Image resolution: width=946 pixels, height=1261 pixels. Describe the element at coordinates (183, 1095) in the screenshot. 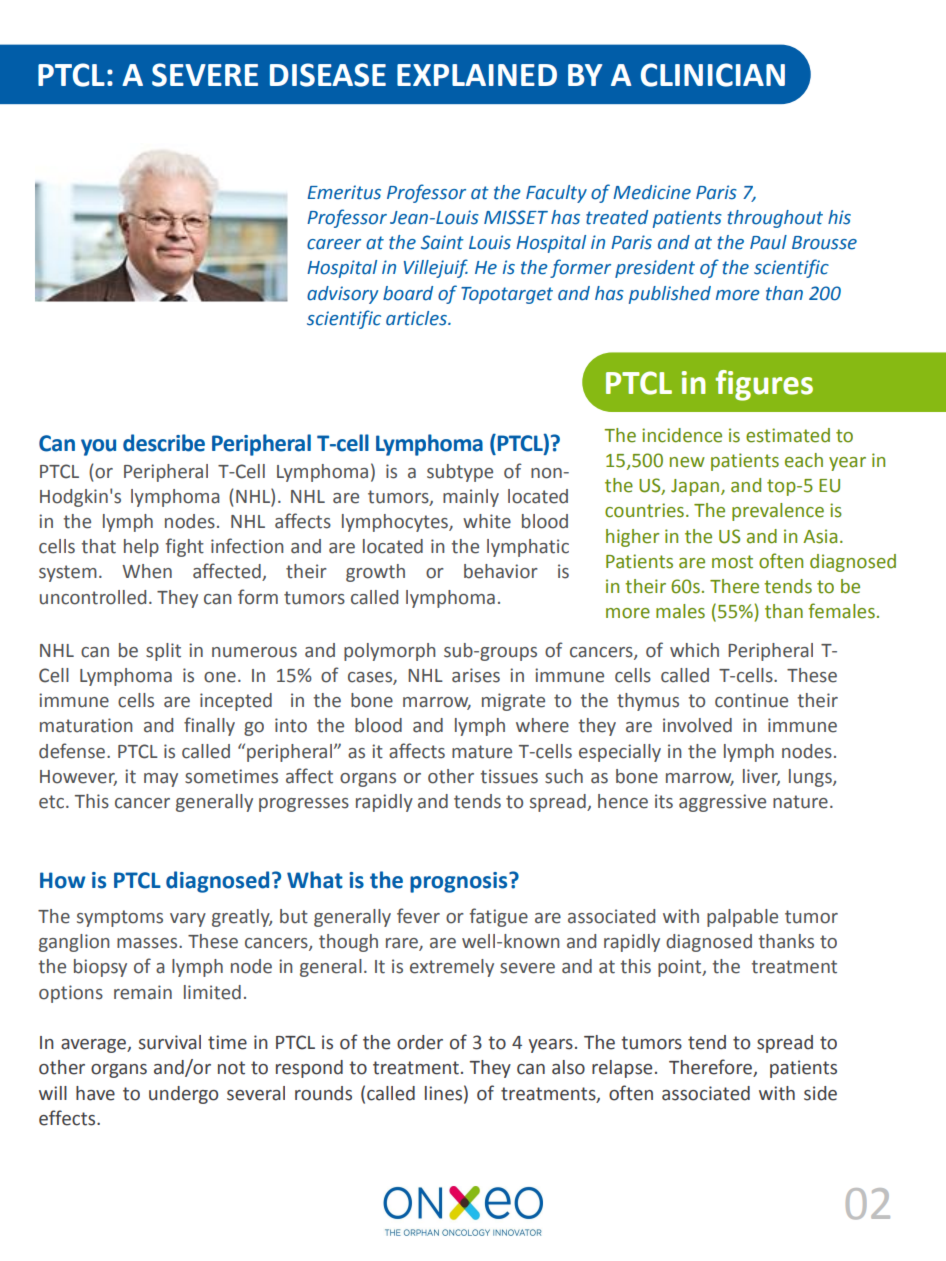

I see `undergo` at that location.
